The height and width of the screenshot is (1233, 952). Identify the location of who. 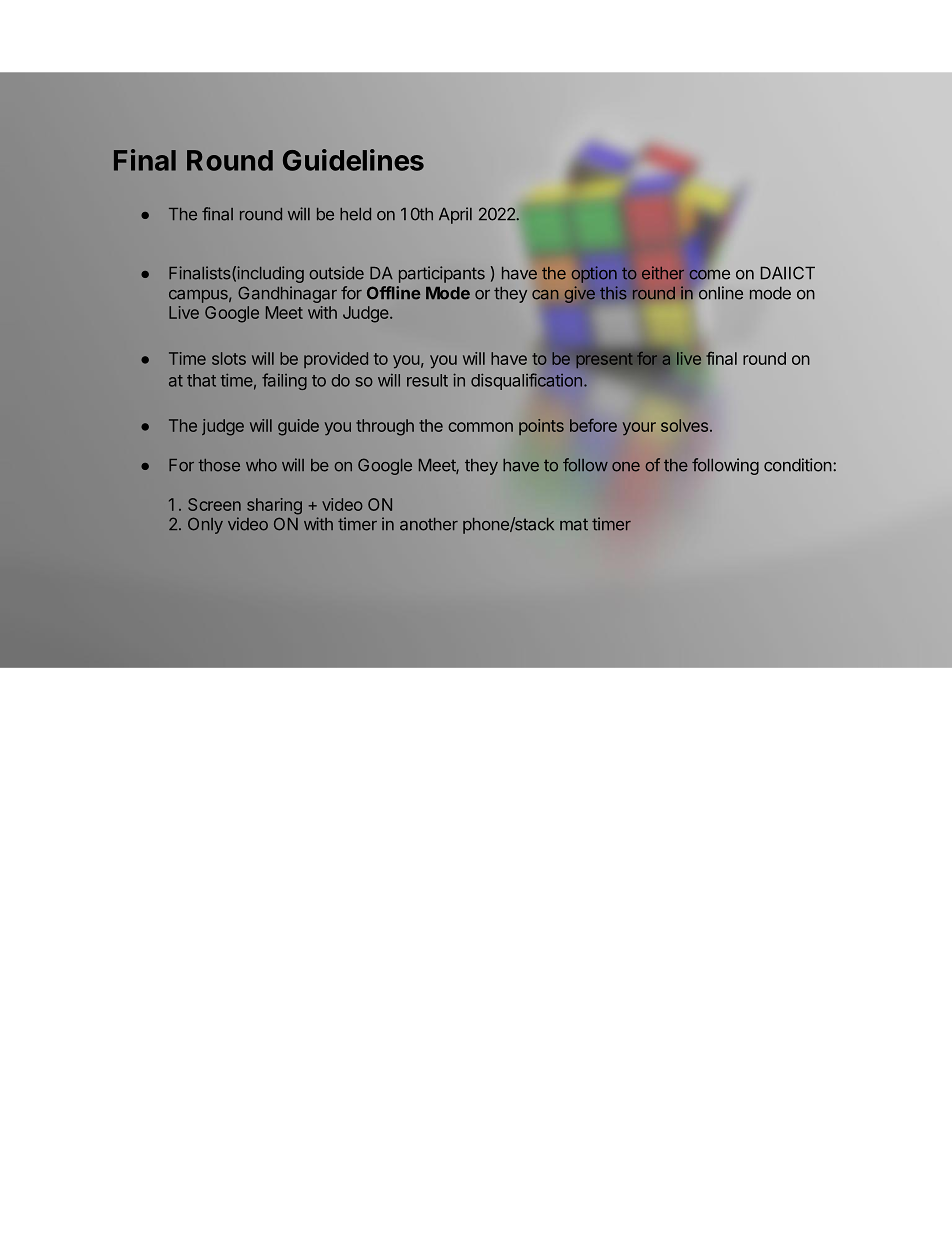
(261, 465).
